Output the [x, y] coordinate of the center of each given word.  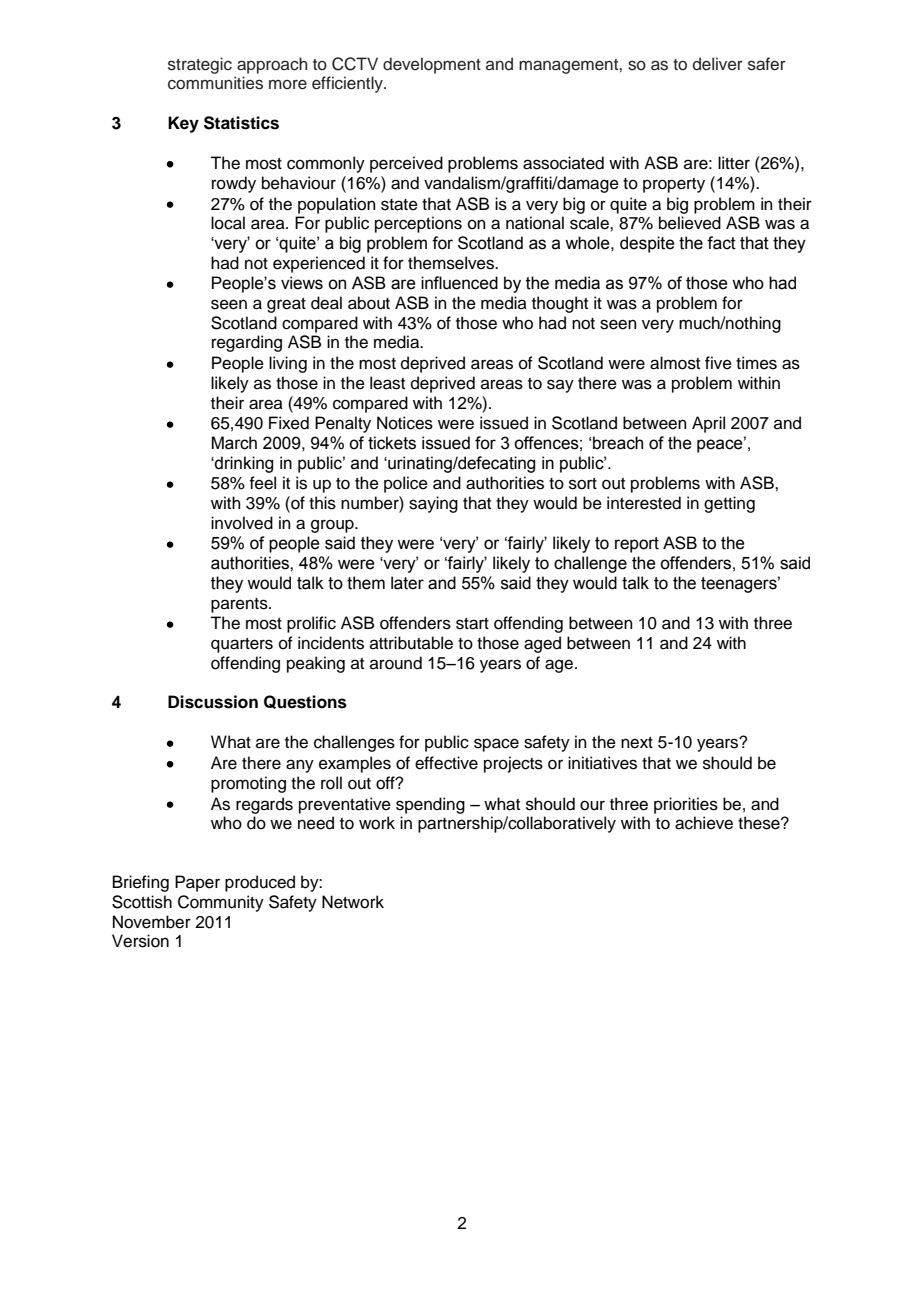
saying [433, 504]
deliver [718, 64]
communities [215, 83]
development [432, 65]
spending [430, 805]
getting [729, 504]
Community [221, 903]
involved [242, 523]
